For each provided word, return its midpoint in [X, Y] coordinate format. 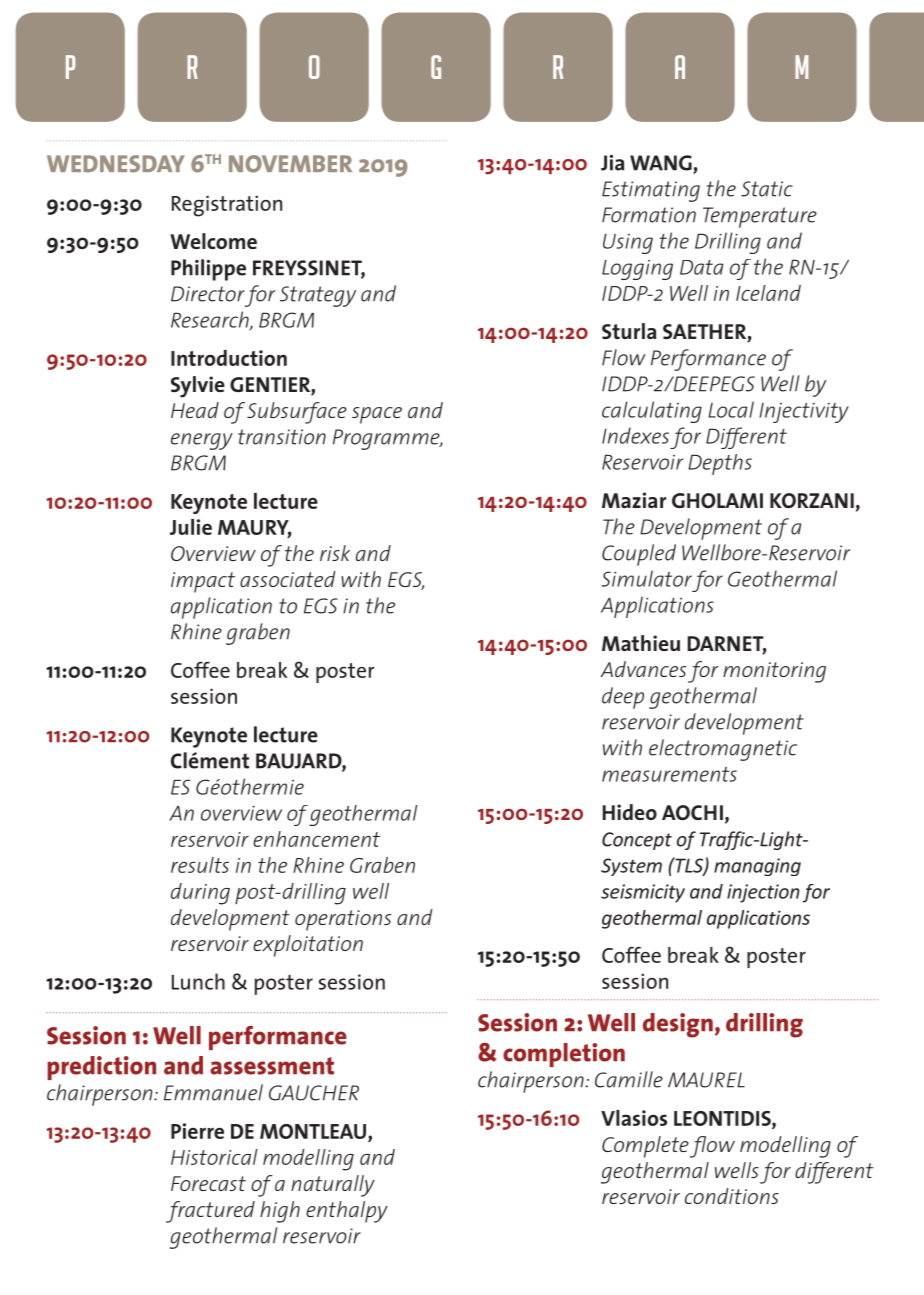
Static [767, 189]
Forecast [208, 1183]
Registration [227, 206]
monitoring [774, 672]
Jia [612, 162]
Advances [643, 669]
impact [203, 582]
